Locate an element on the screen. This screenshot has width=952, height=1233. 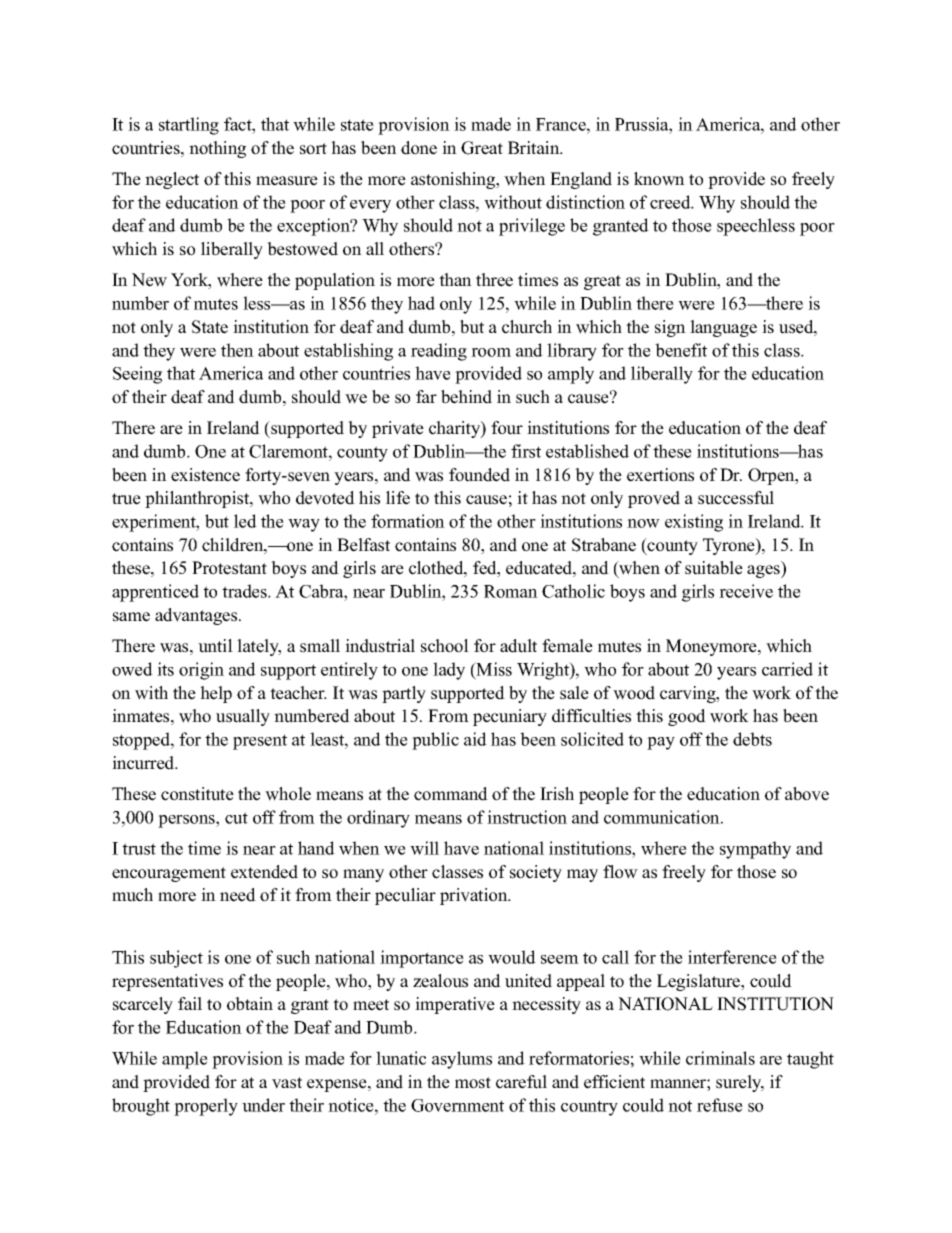
until is located at coordinates (215, 646).
